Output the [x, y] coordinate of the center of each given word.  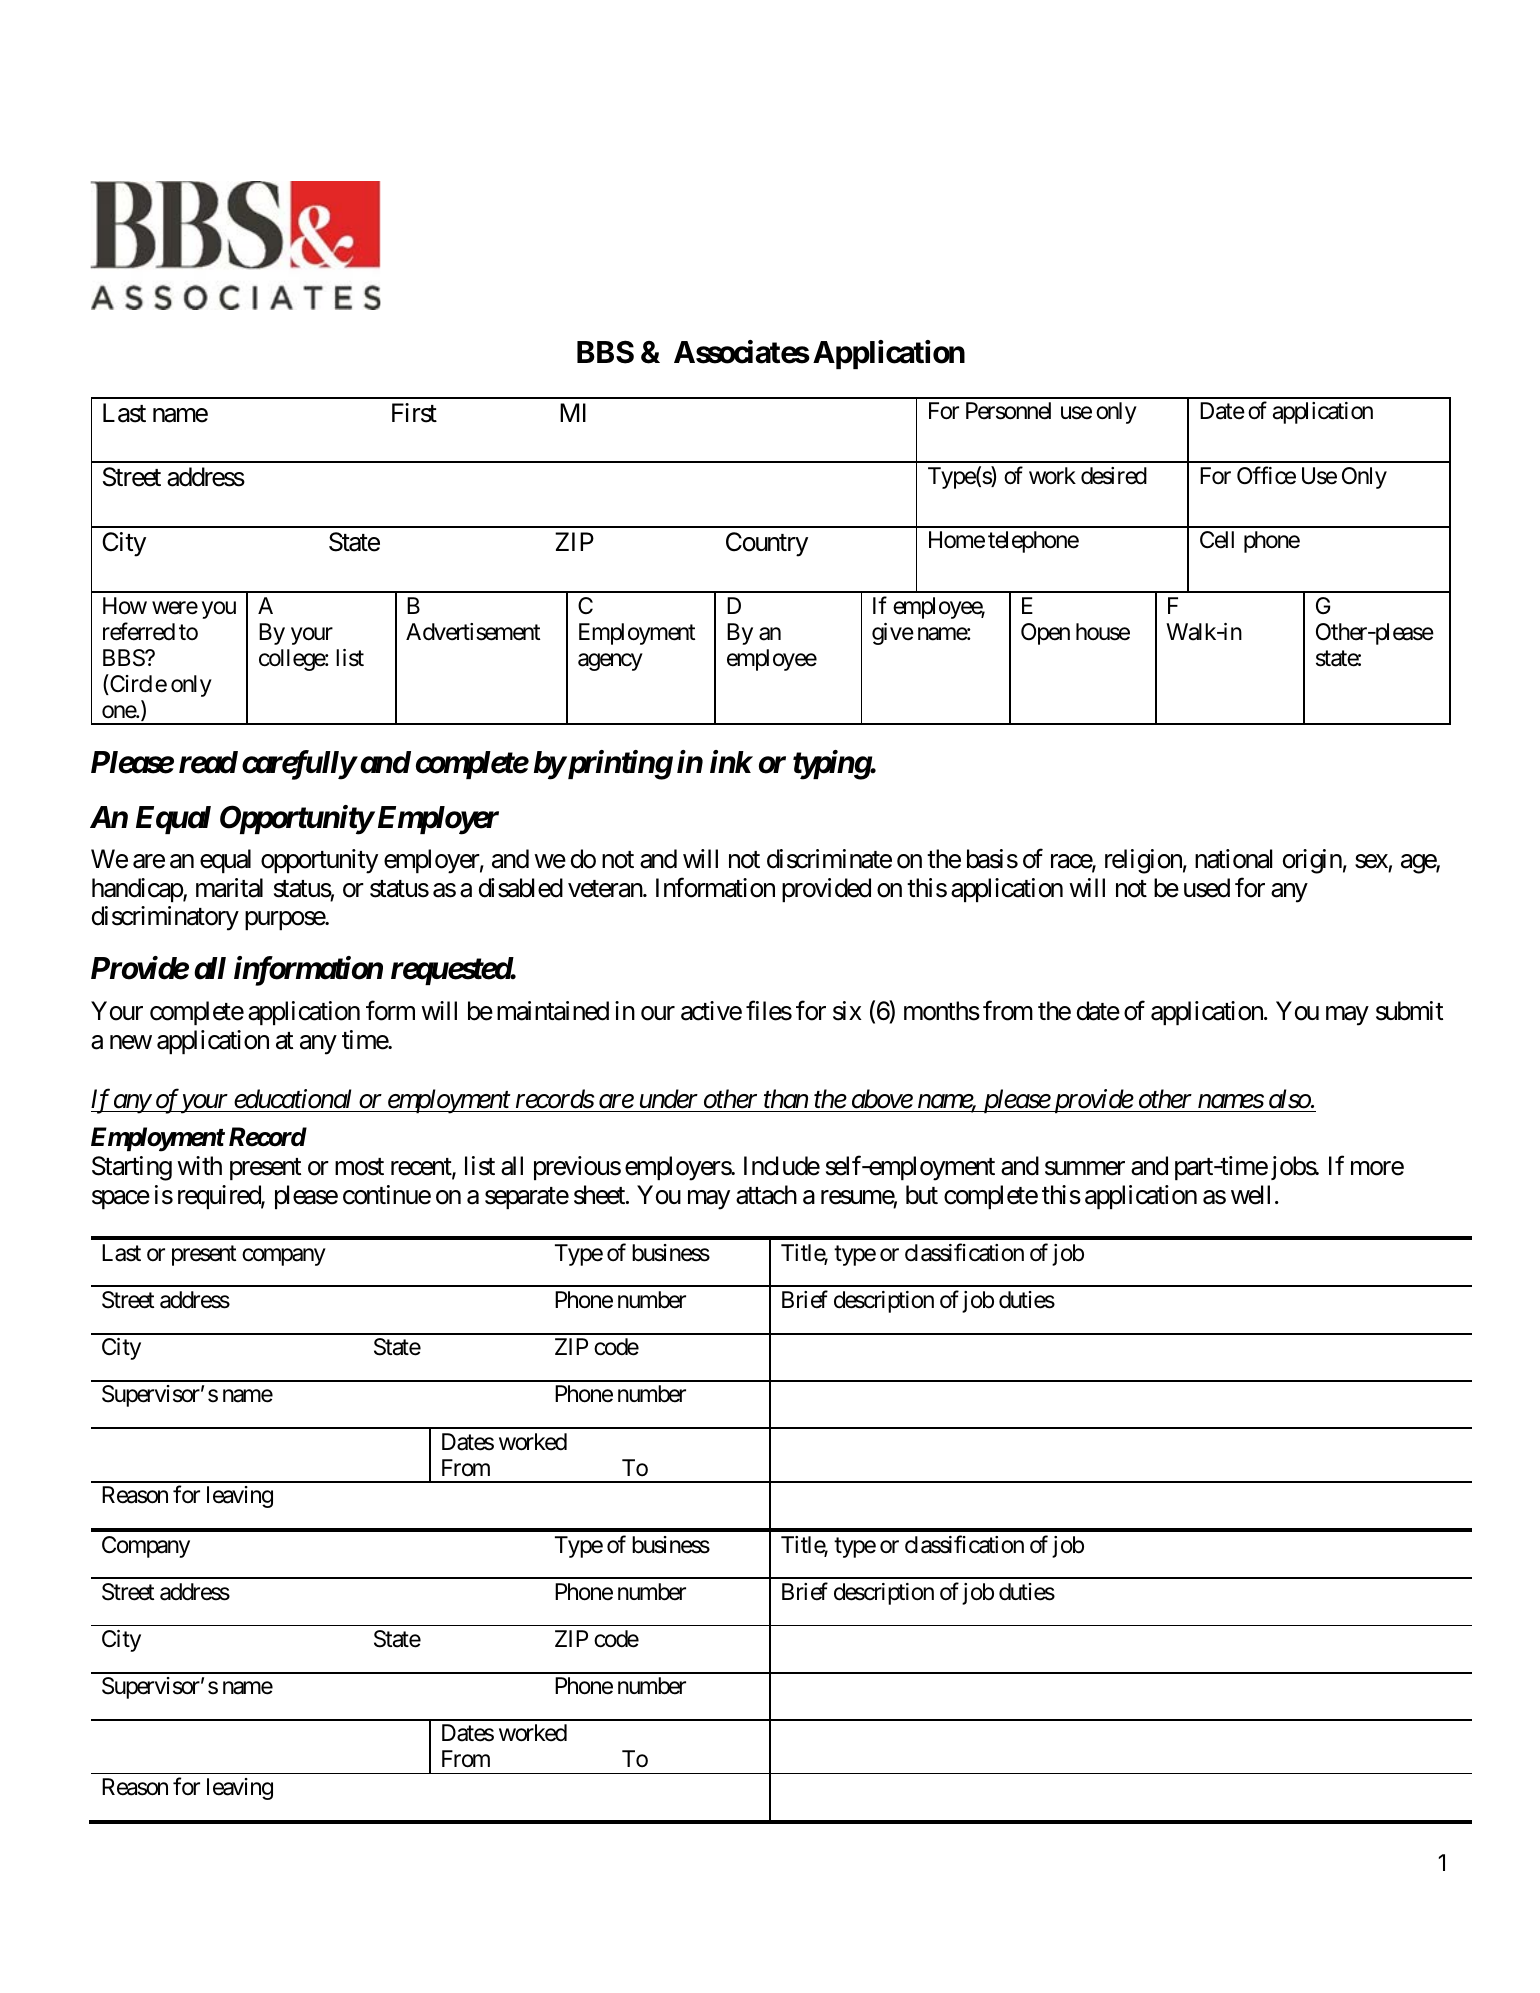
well [1250, 1195]
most [359, 1167]
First [414, 413]
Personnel [1008, 411]
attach [766, 1195]
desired [1114, 476]
